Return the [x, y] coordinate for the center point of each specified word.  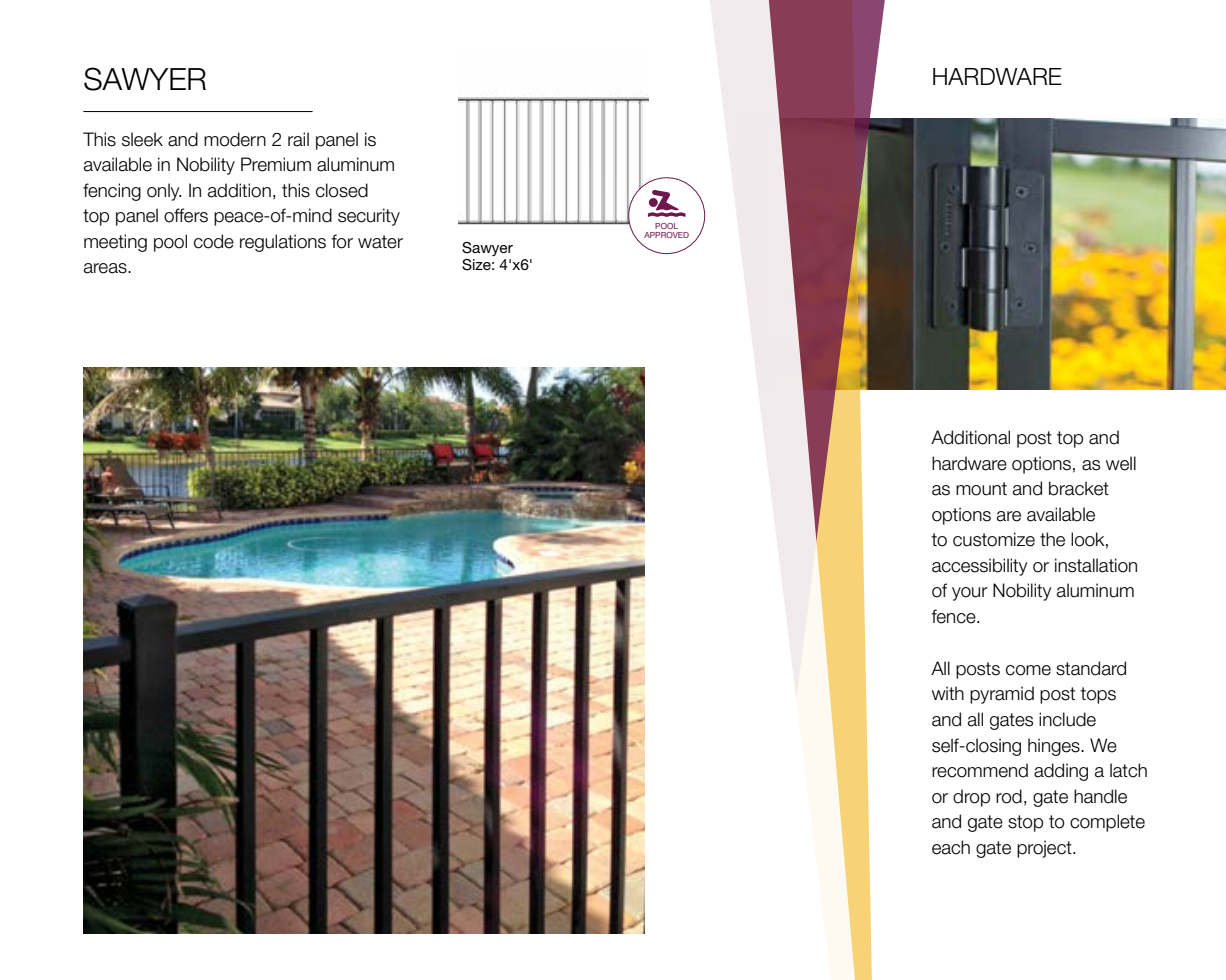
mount [981, 489]
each [951, 847]
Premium [276, 164]
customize [994, 539]
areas [106, 268]
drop [971, 798]
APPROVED [666, 235]
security [369, 217]
